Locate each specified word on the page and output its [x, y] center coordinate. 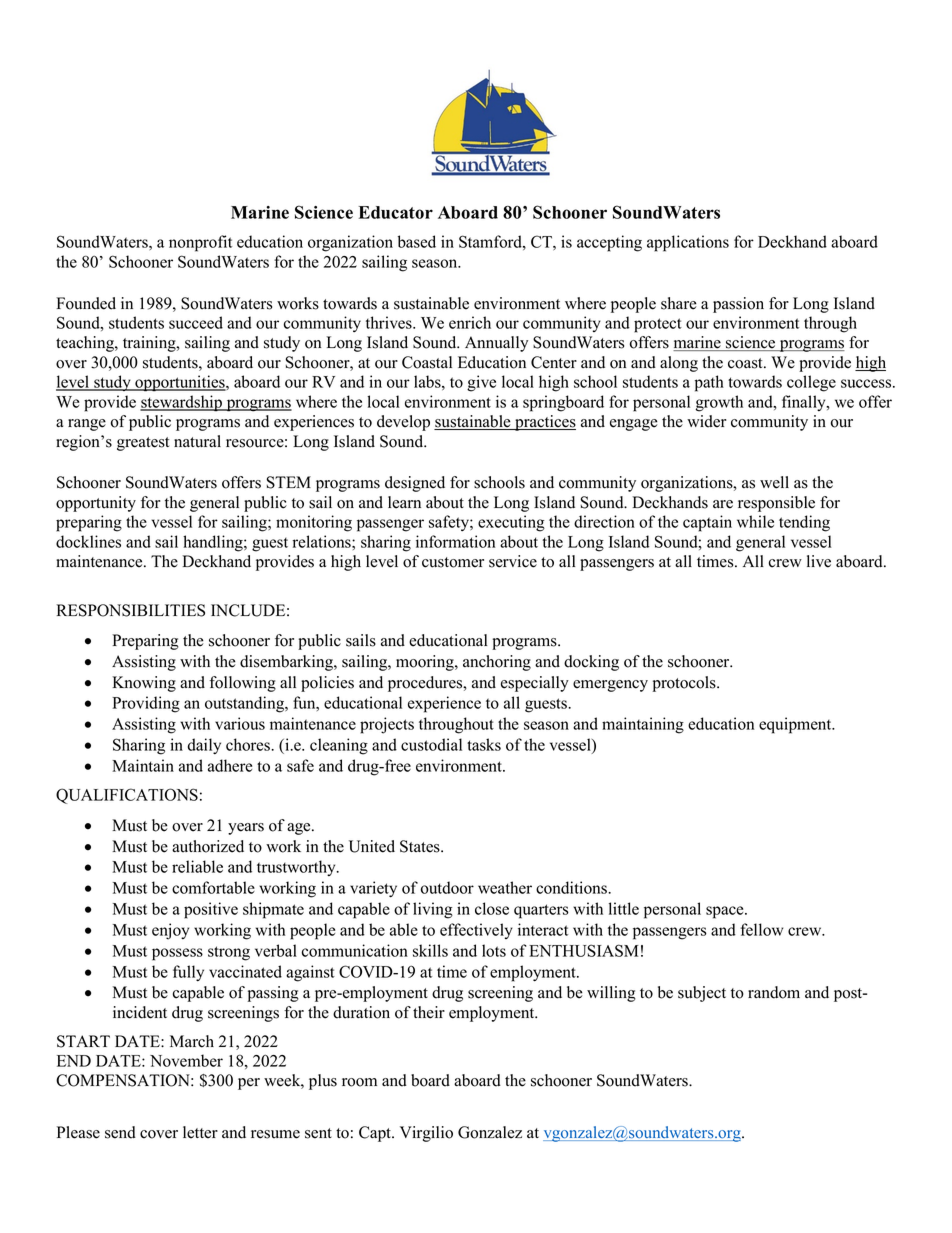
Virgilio [426, 1134]
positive [211, 910]
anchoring [497, 663]
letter [200, 1132]
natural [197, 441]
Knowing [144, 684]
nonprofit [200, 243]
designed [415, 484]
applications [688, 243]
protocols [685, 684]
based [417, 241]
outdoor [447, 887]
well [774, 482]
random [774, 992]
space [726, 912]
